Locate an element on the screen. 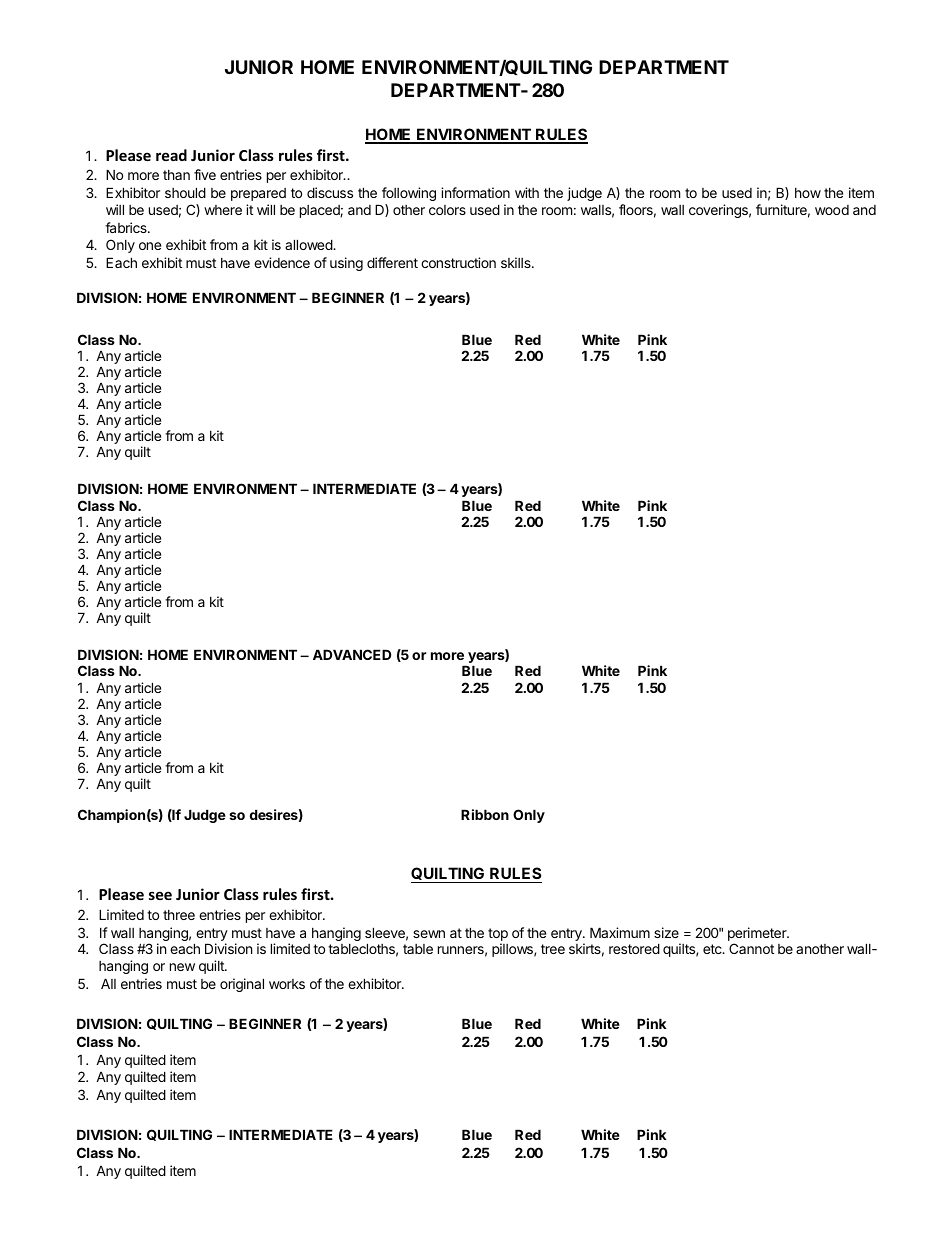  skills is located at coordinates (517, 262).
